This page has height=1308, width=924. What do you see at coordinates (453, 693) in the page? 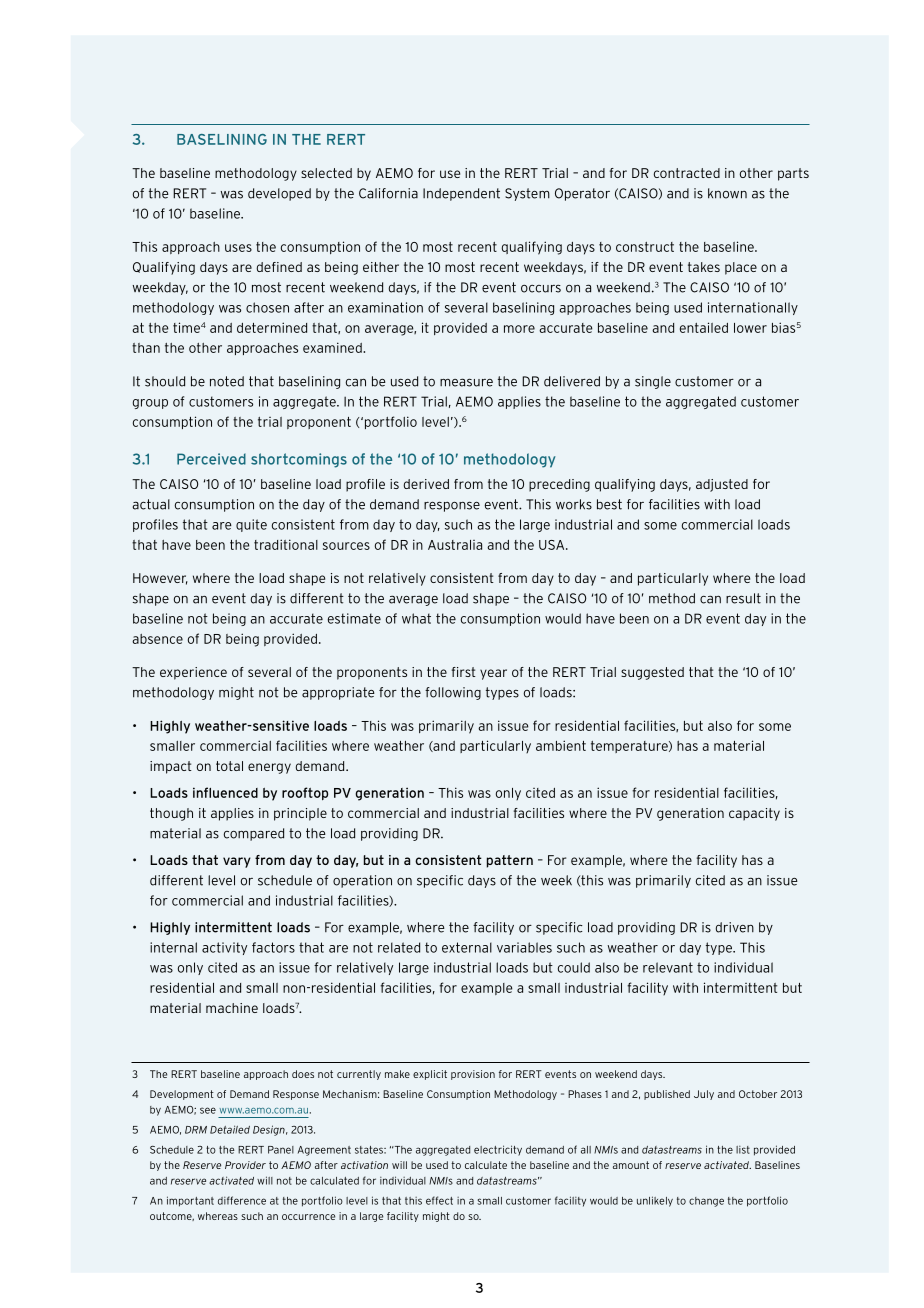
I see `following` at bounding box center [453, 693].
